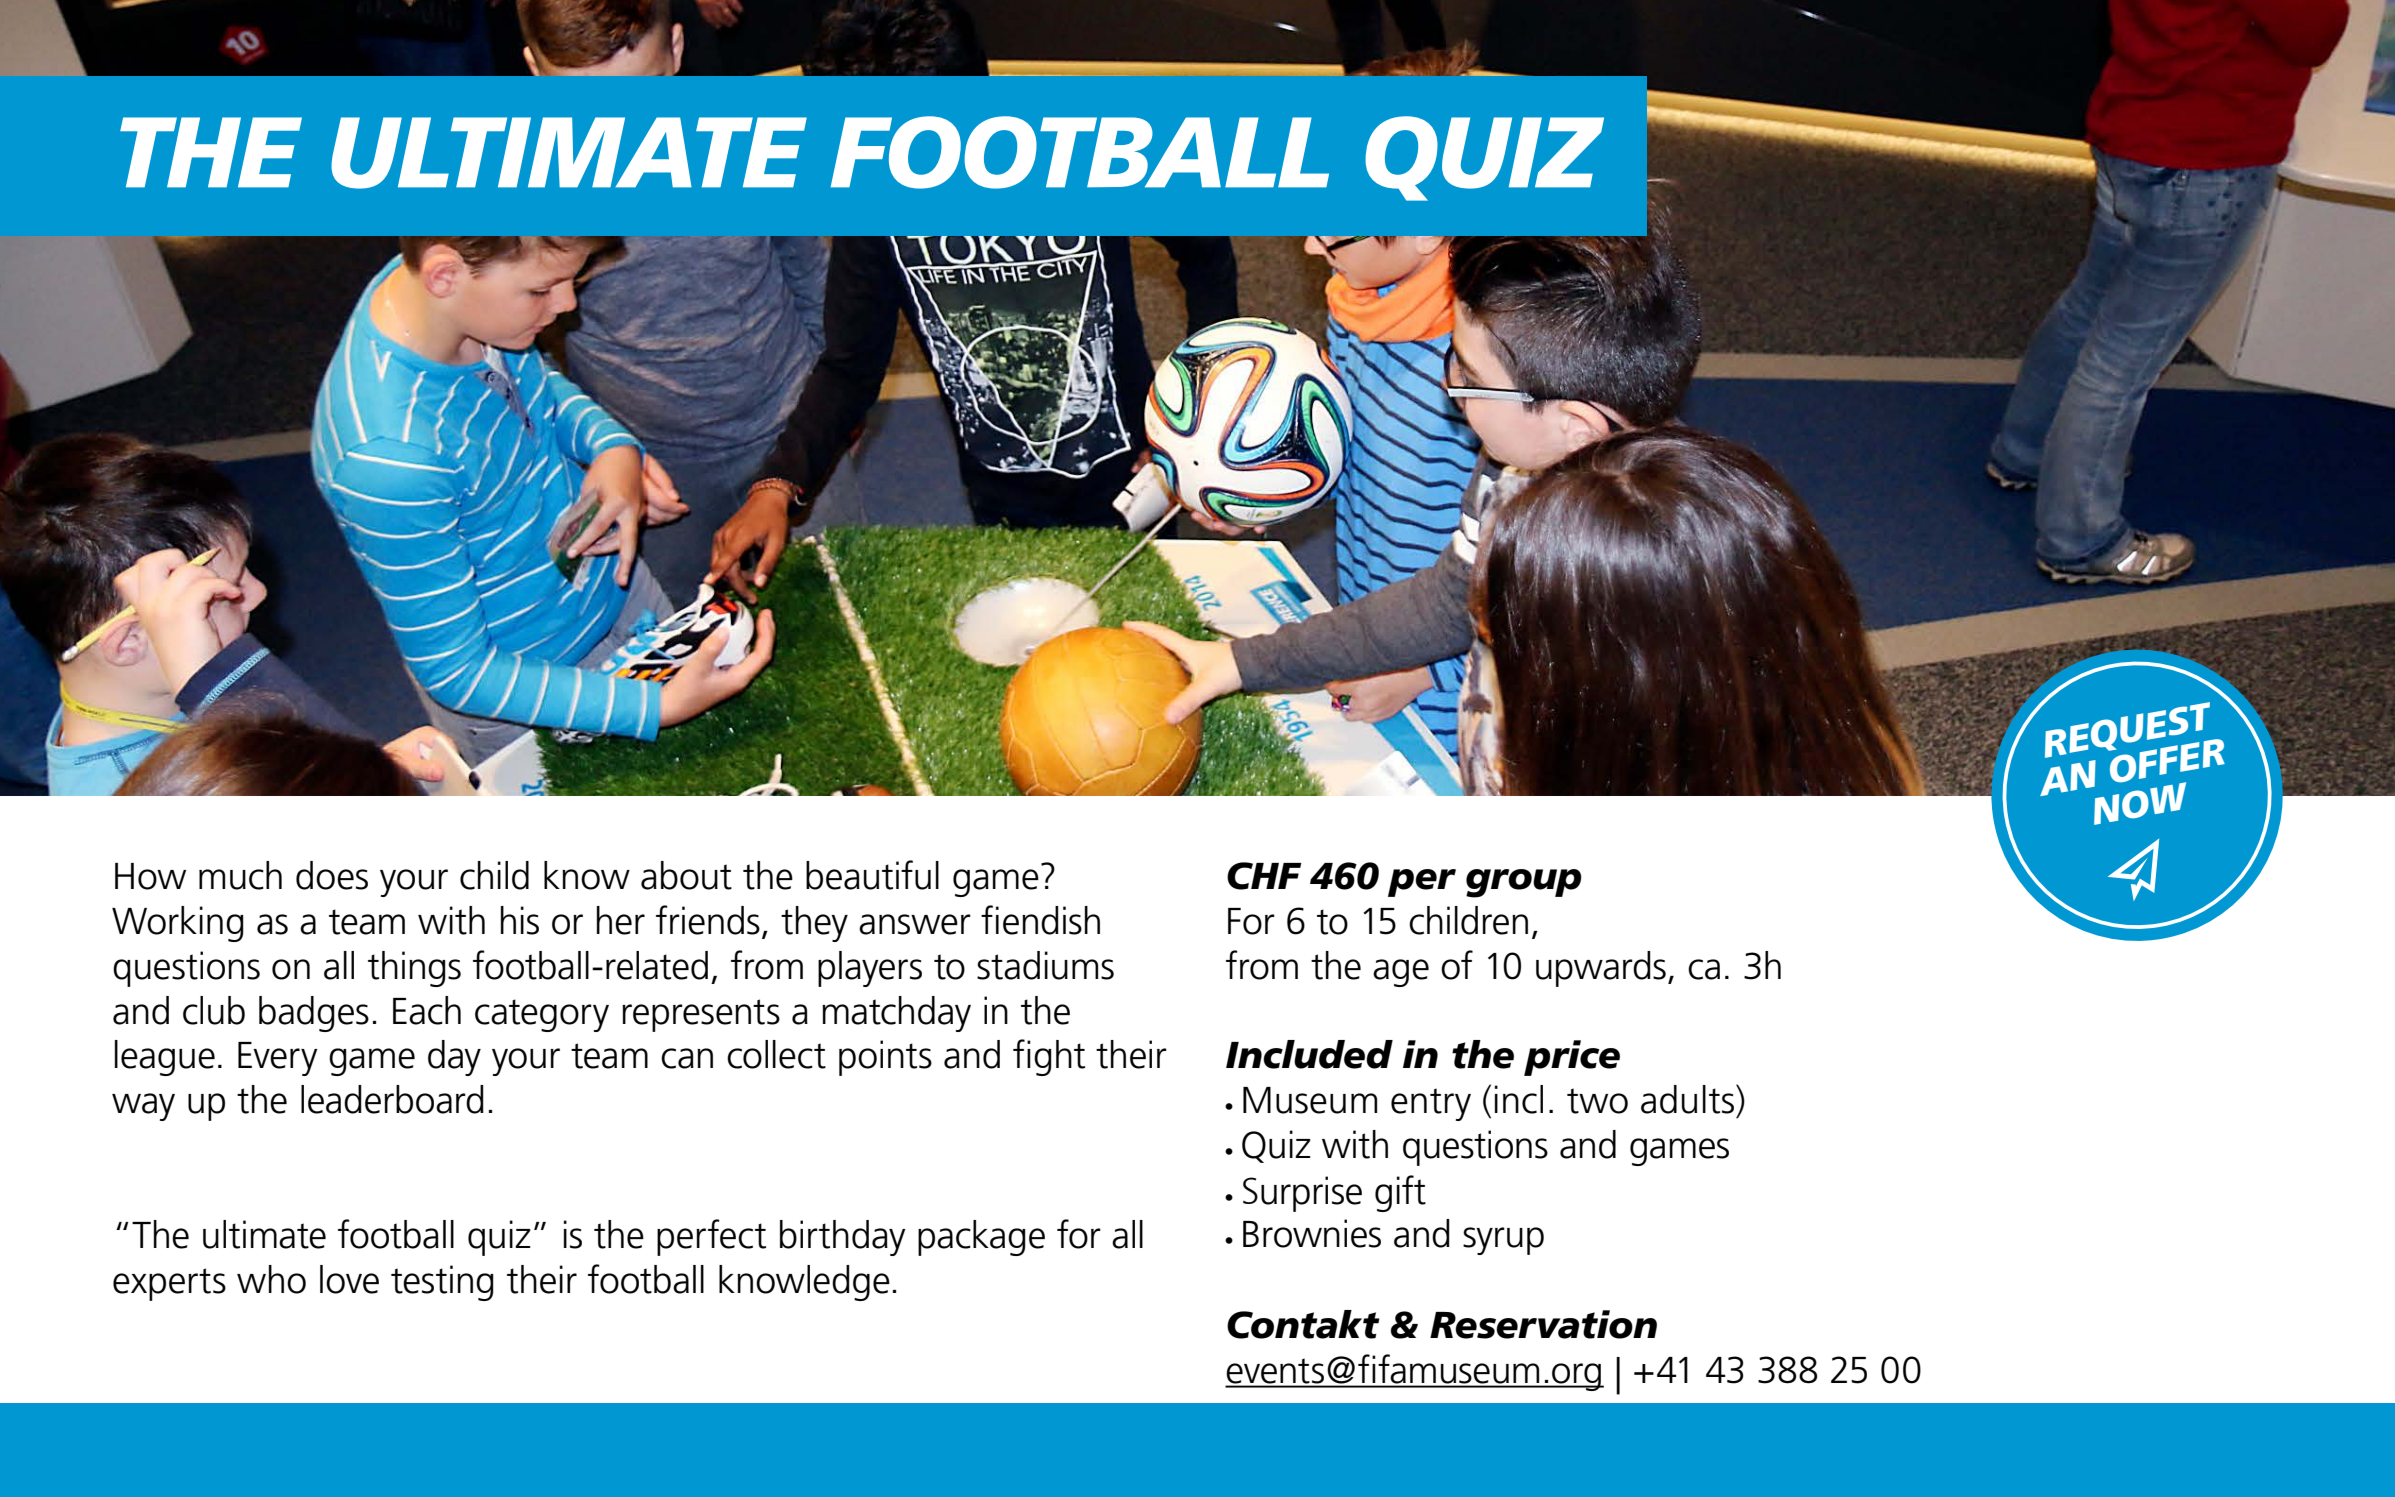 Image resolution: width=2395 pixels, height=1497 pixels. What do you see at coordinates (885, 1058) in the image?
I see `points` at bounding box center [885, 1058].
